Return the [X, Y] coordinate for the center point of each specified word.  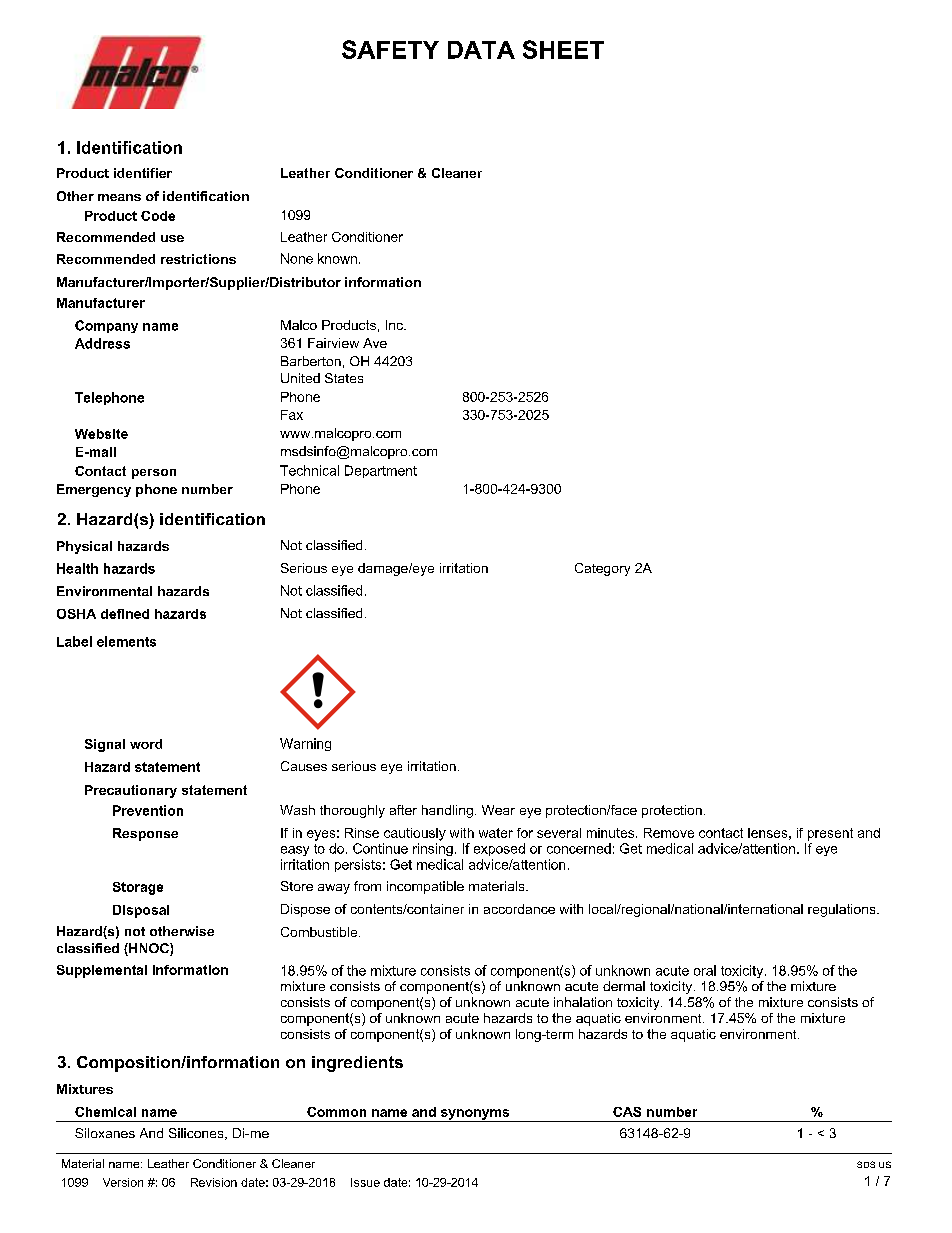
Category [602, 569]
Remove [669, 833]
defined [125, 614]
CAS [627, 1112]
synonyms [475, 1115]
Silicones [197, 1134]
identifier [143, 173]
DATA [481, 50]
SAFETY [390, 49]
